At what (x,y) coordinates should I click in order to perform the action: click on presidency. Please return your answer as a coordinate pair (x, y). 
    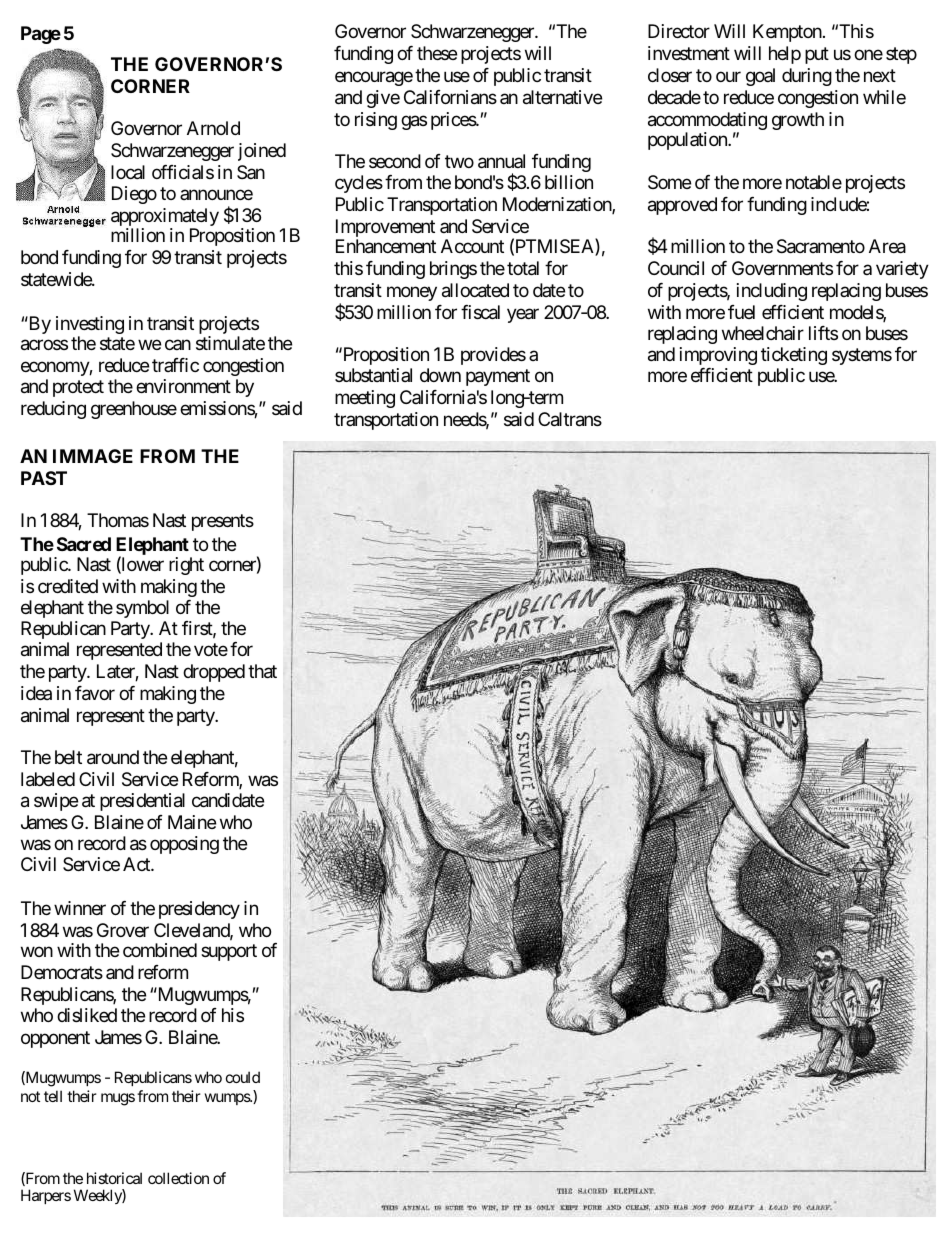
    Looking at the image, I should click on (199, 910).
